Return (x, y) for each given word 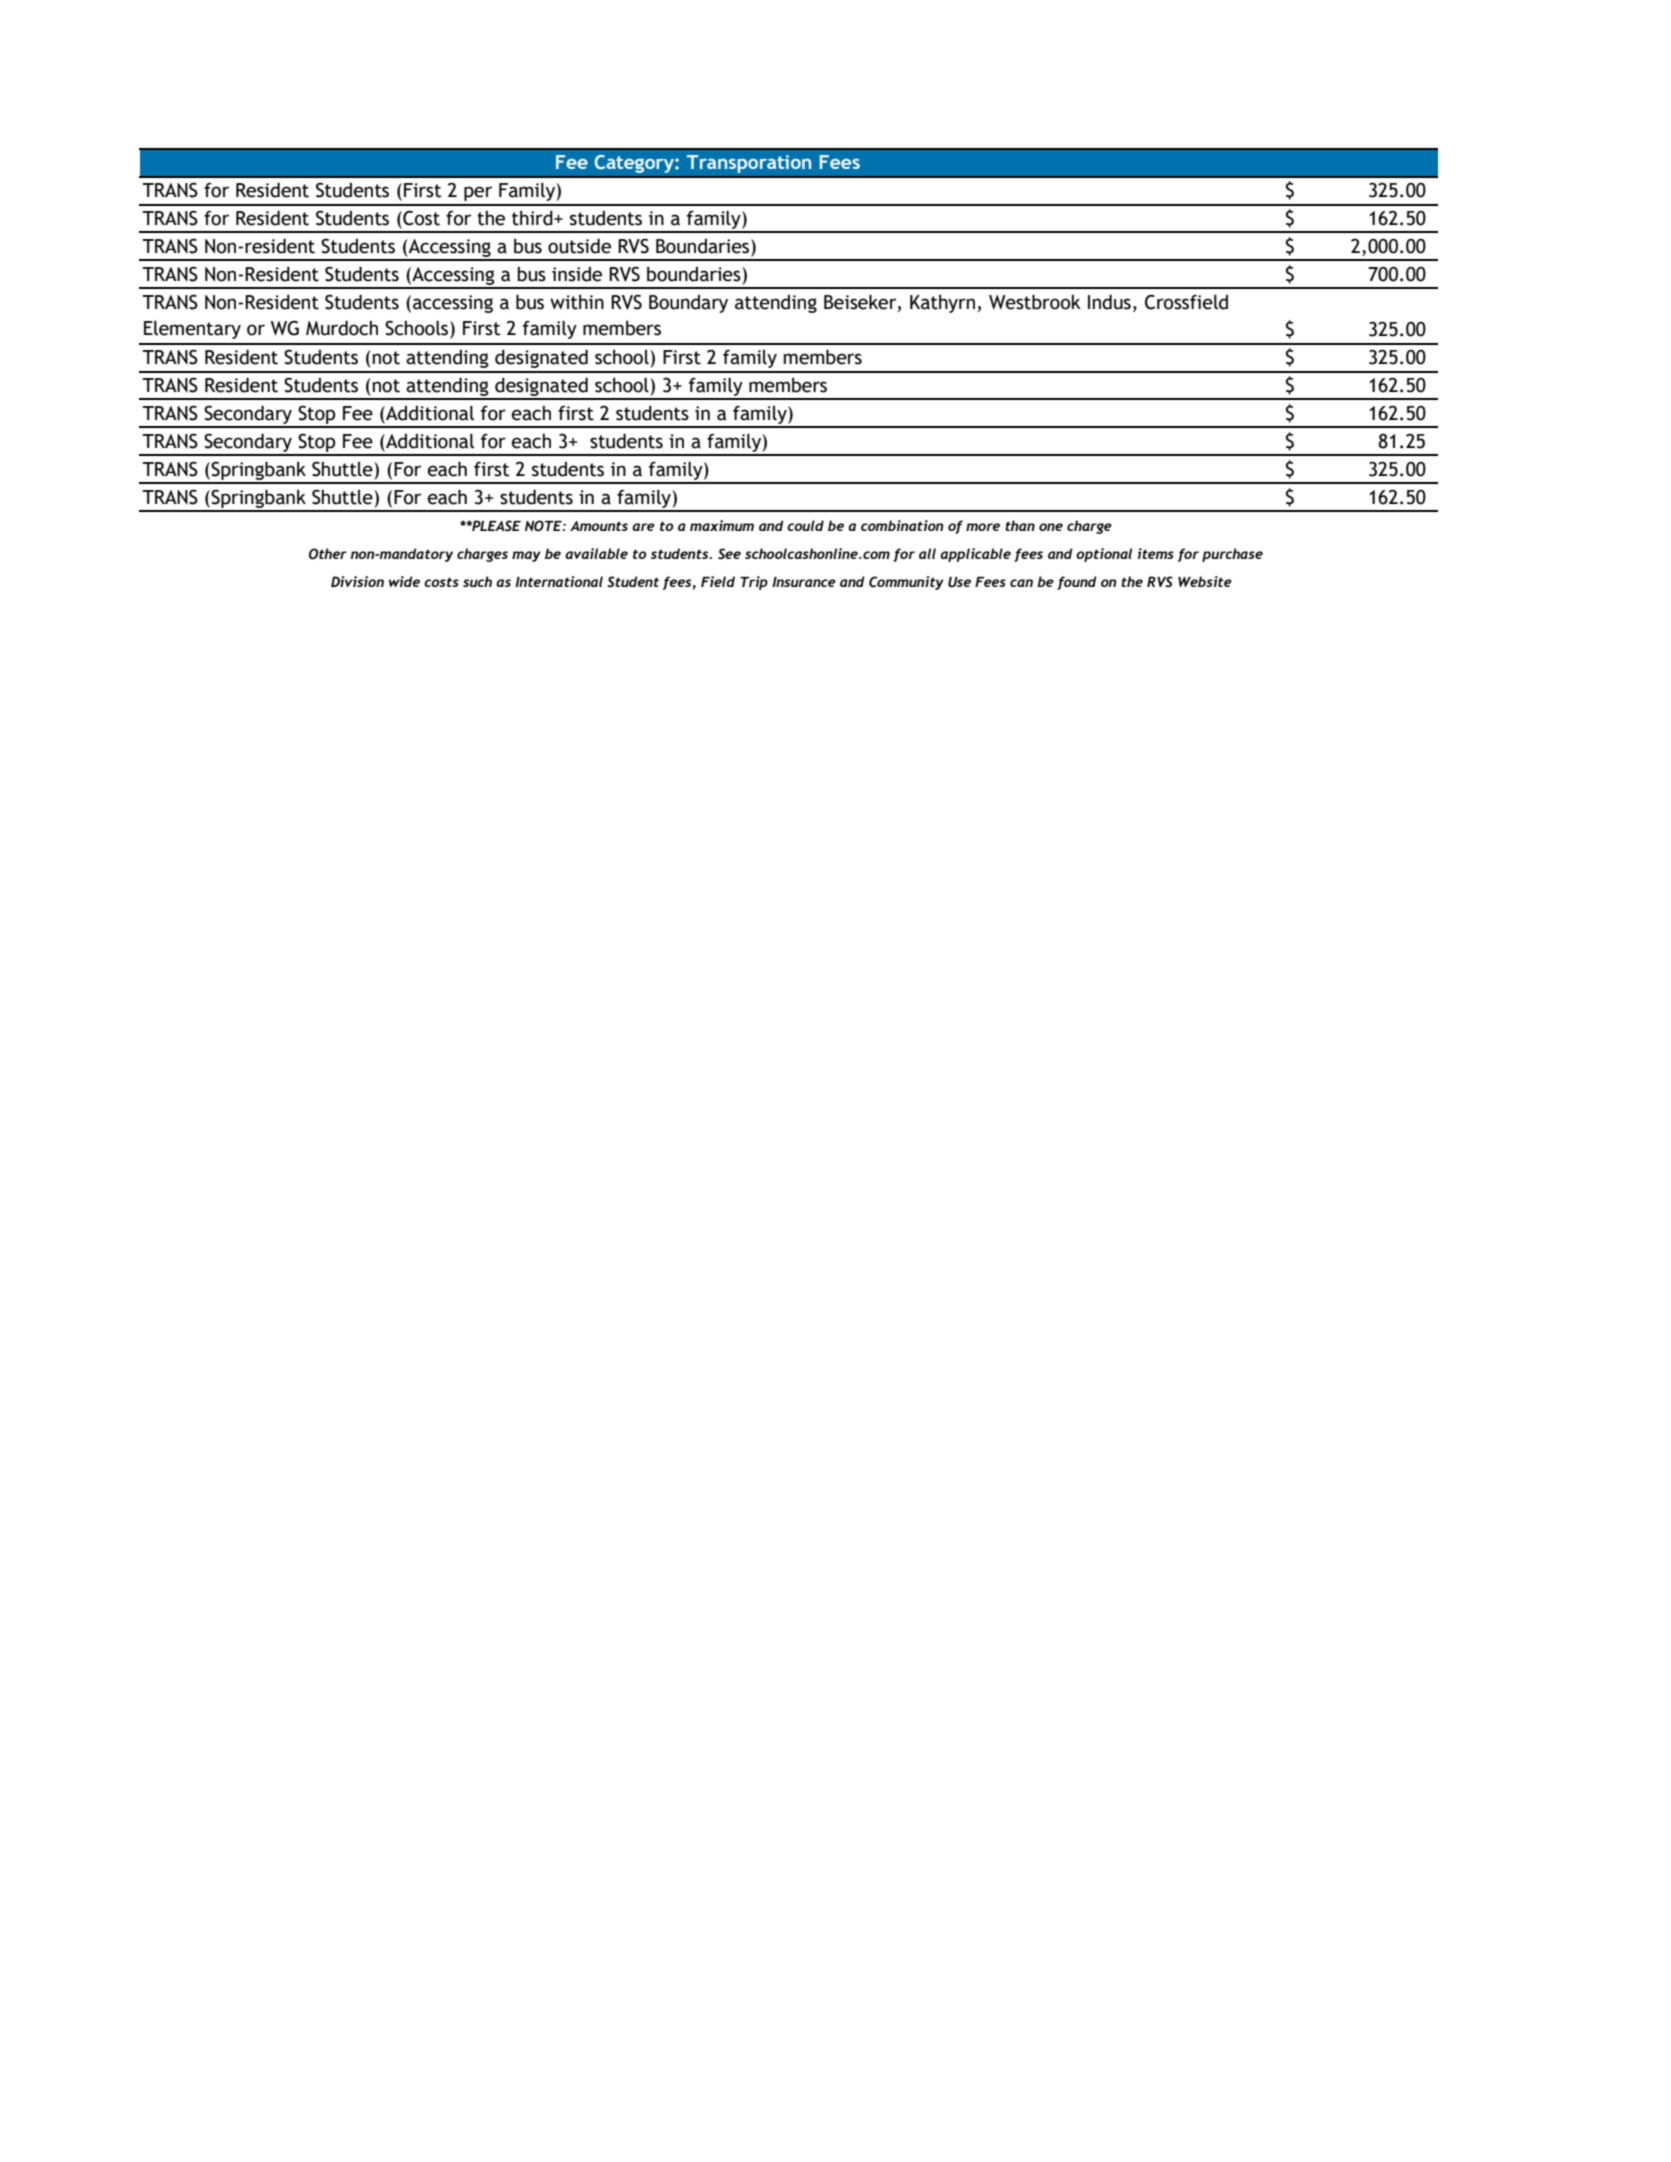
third (533, 218)
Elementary (192, 329)
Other (328, 554)
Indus (1109, 302)
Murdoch (342, 328)
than (1020, 525)
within (577, 302)
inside (577, 274)
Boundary (688, 304)
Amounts (599, 526)
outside (579, 246)
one (1051, 527)
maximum (722, 525)
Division (357, 581)
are (643, 527)
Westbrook (1035, 302)
